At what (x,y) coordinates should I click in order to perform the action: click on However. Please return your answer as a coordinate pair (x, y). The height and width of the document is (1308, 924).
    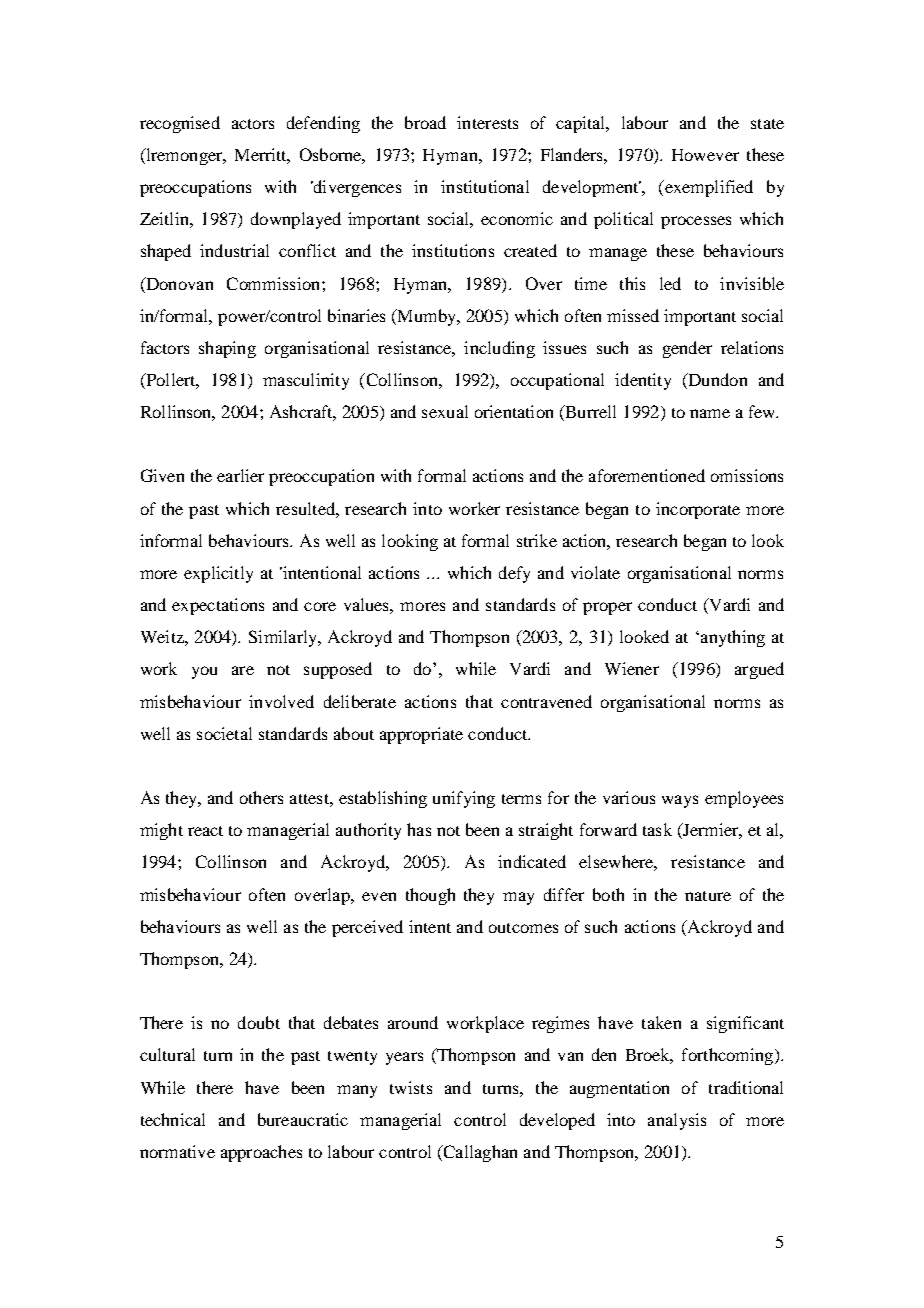
    Looking at the image, I should click on (705, 155).
